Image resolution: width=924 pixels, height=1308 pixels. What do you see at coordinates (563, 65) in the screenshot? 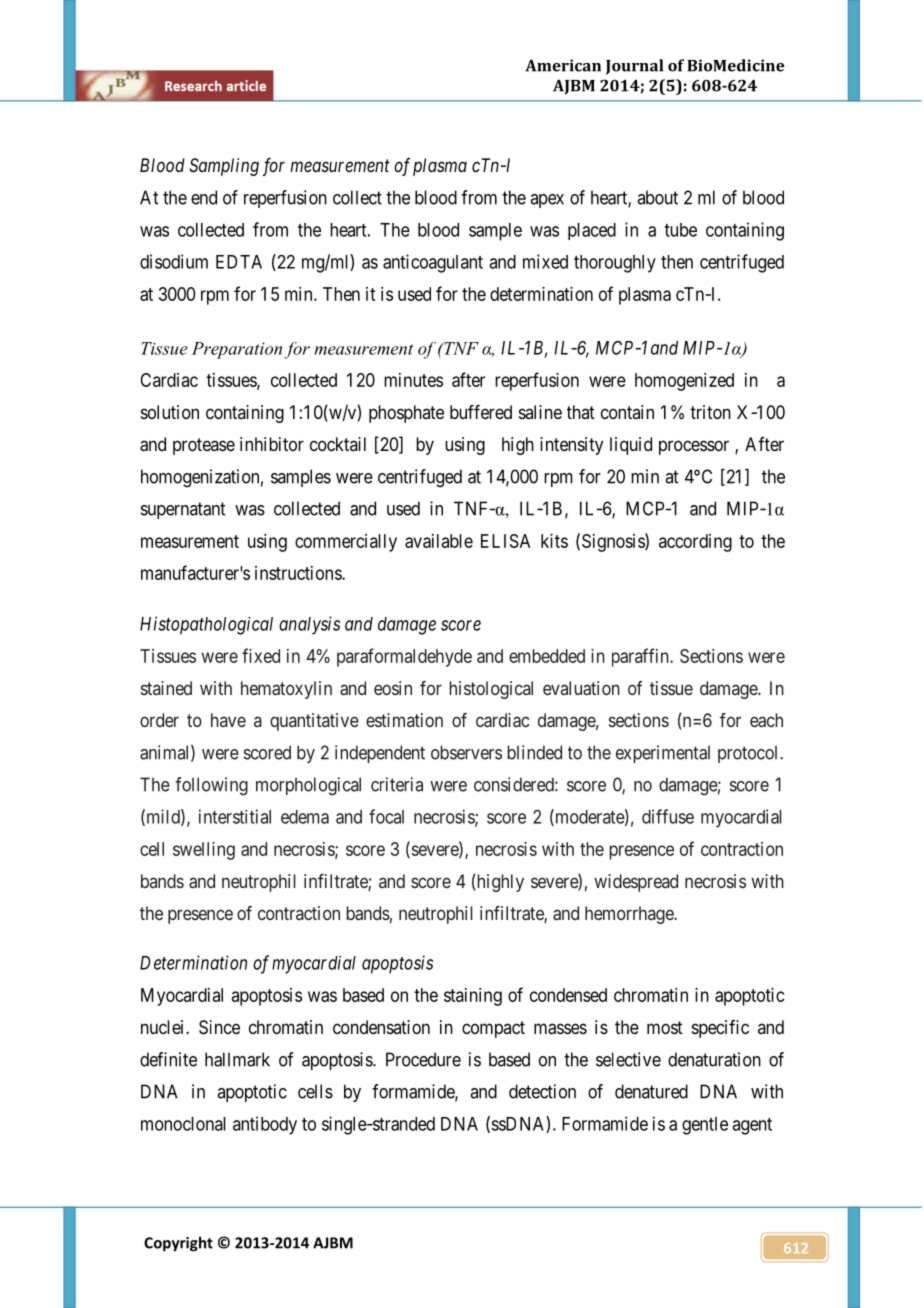
I see `American` at bounding box center [563, 65].
